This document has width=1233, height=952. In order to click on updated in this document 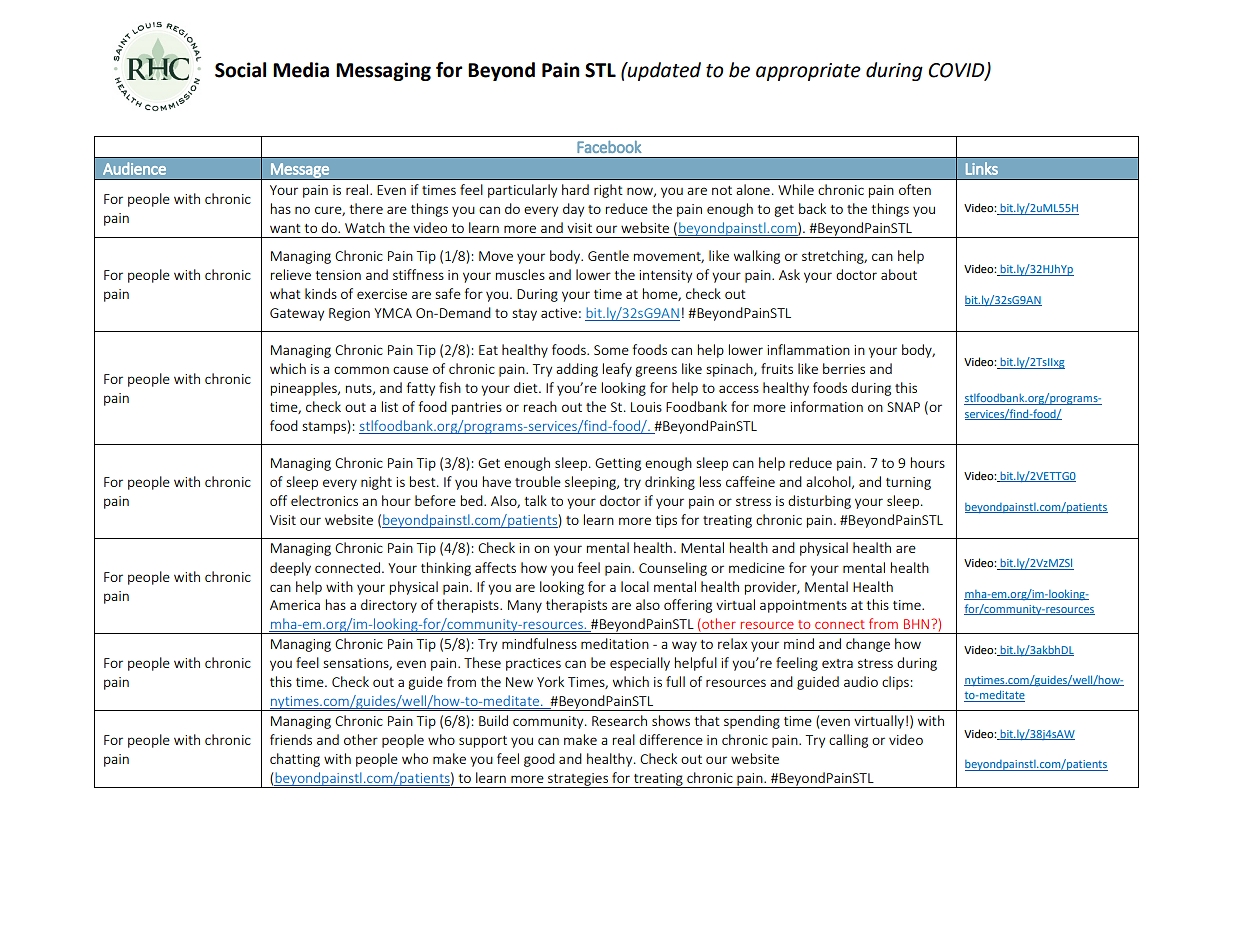, I will do `click(663, 71)`.
